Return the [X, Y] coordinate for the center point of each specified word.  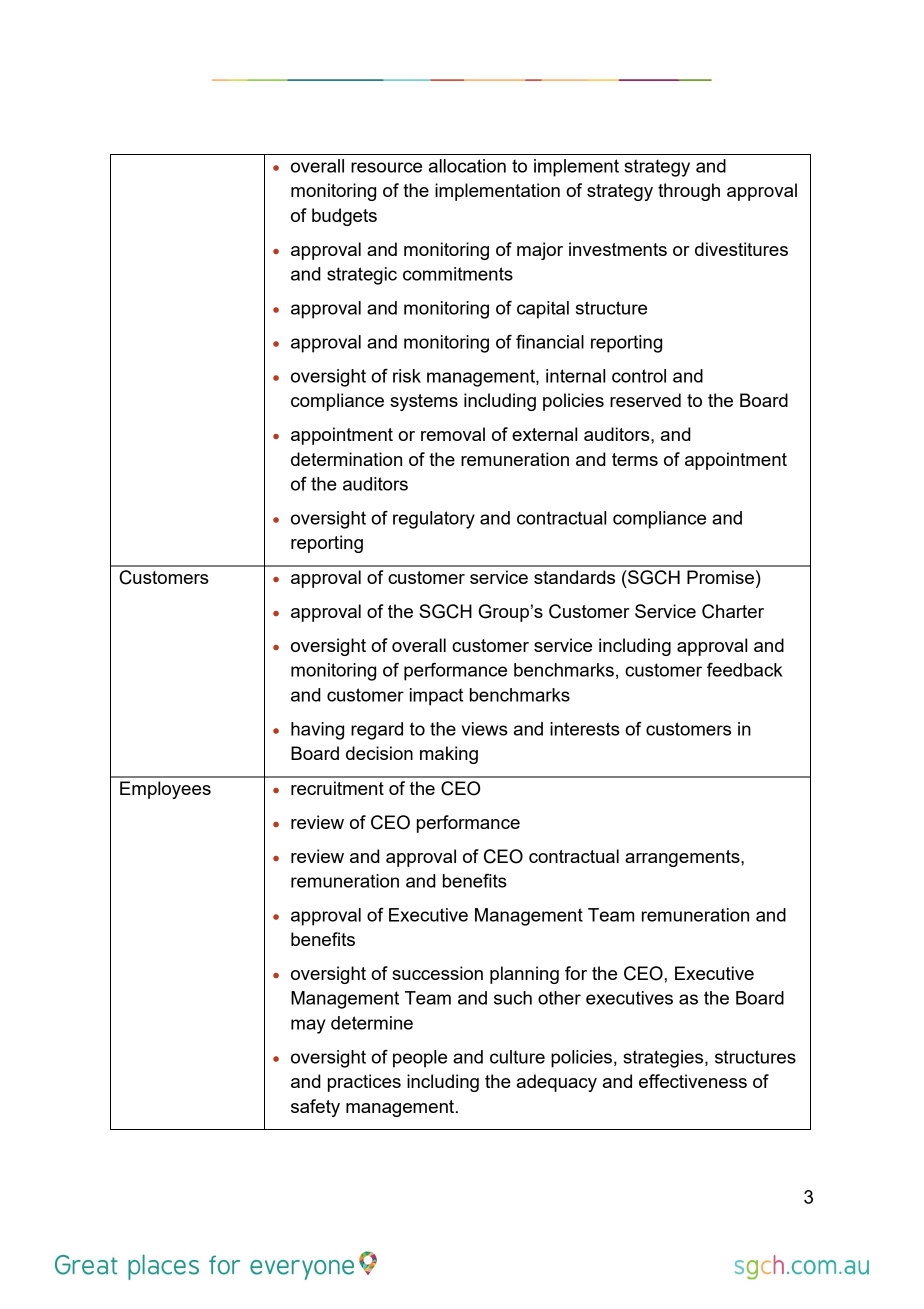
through [689, 192]
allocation [467, 166]
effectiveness [693, 1081]
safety [315, 1108]
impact [436, 697]
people [420, 1059]
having [317, 731]
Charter [733, 611]
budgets [344, 217]
